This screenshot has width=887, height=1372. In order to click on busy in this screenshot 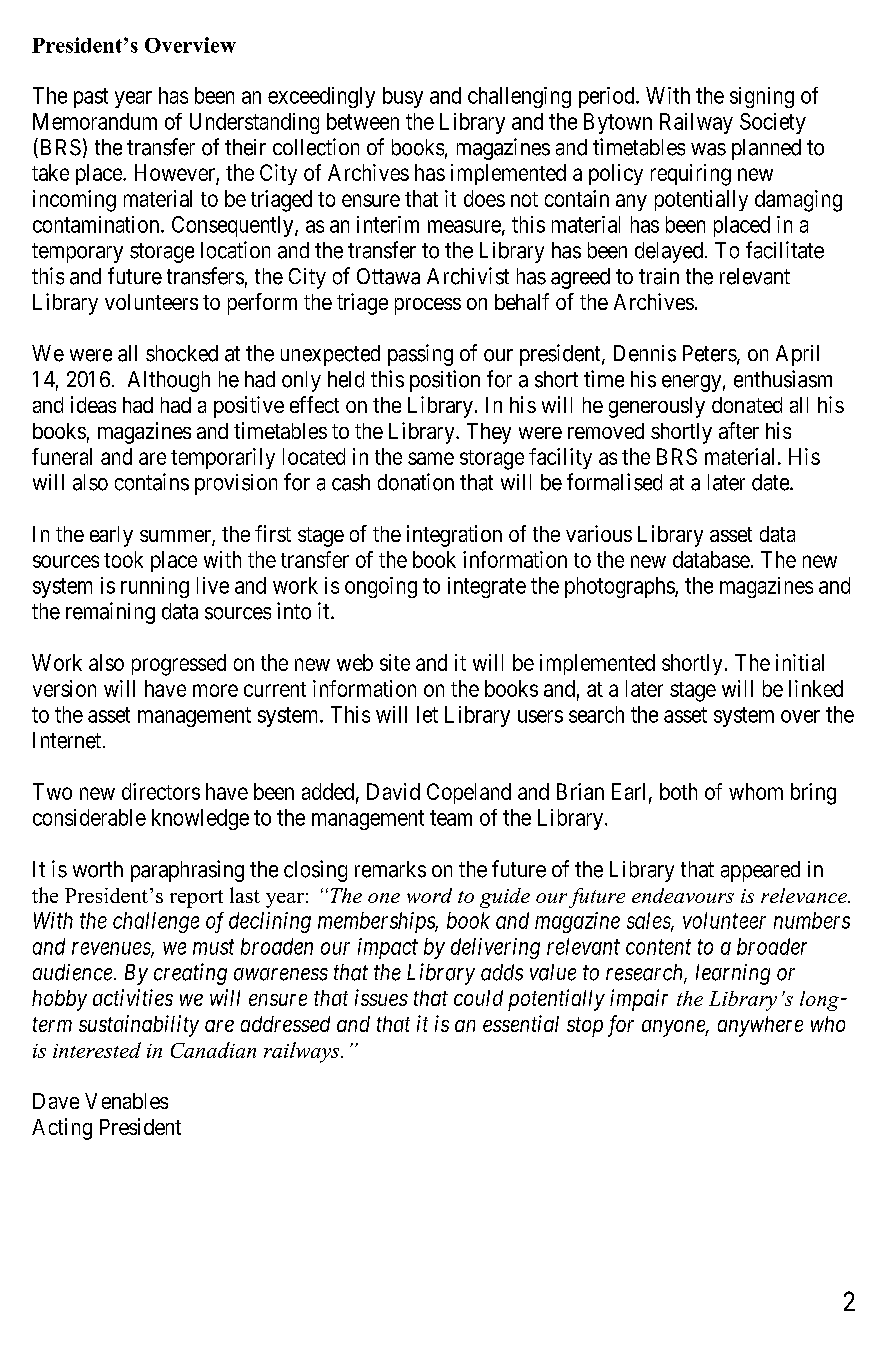, I will do `click(403, 97)`.
